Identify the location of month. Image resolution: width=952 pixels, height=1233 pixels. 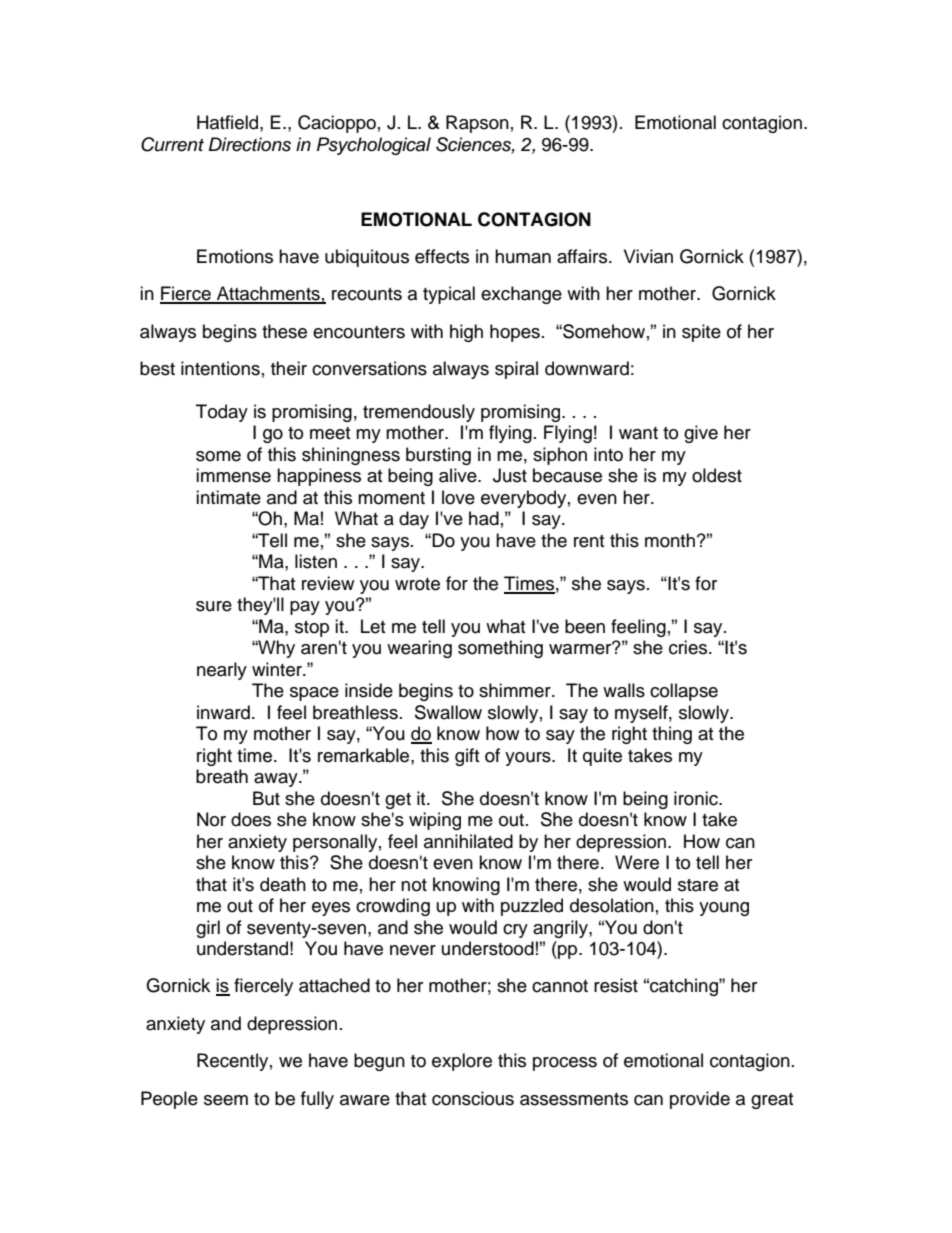
(670, 540).
